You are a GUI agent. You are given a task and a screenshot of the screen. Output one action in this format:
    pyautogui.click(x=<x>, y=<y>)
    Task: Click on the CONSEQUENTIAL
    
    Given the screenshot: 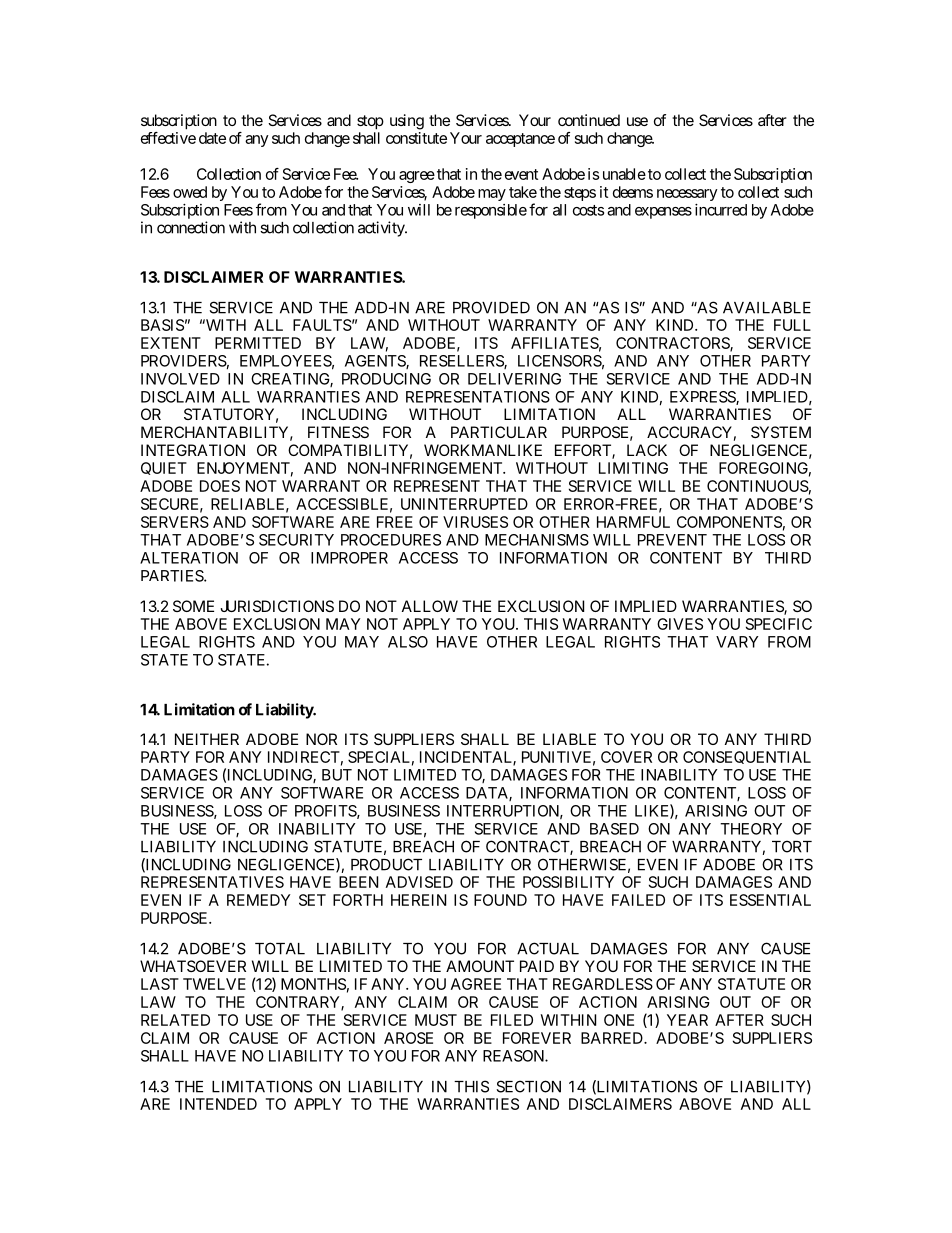 What is the action you would take?
    pyautogui.click(x=747, y=757)
